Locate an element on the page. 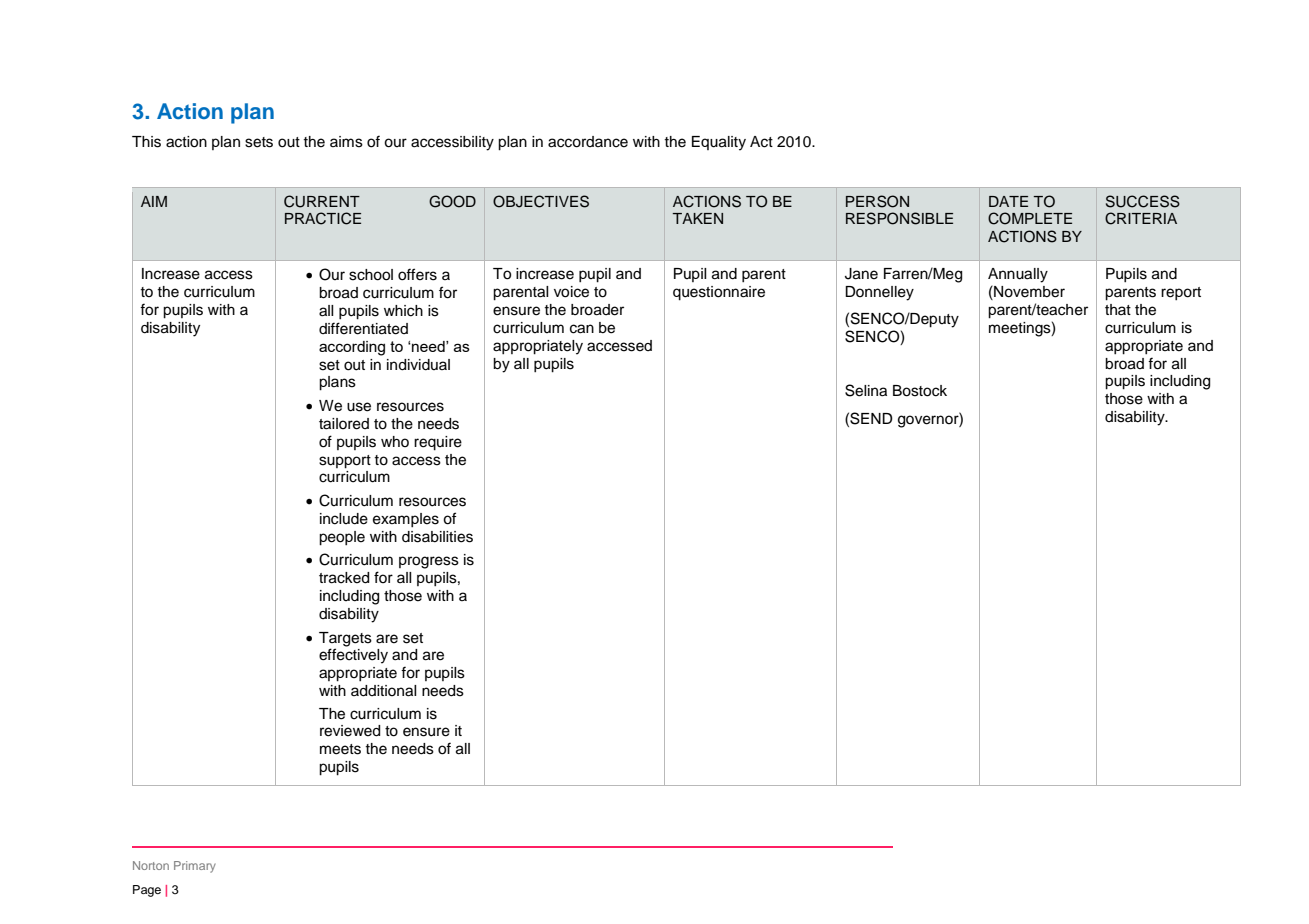 The image size is (1309, 924). sets is located at coordinates (259, 142).
